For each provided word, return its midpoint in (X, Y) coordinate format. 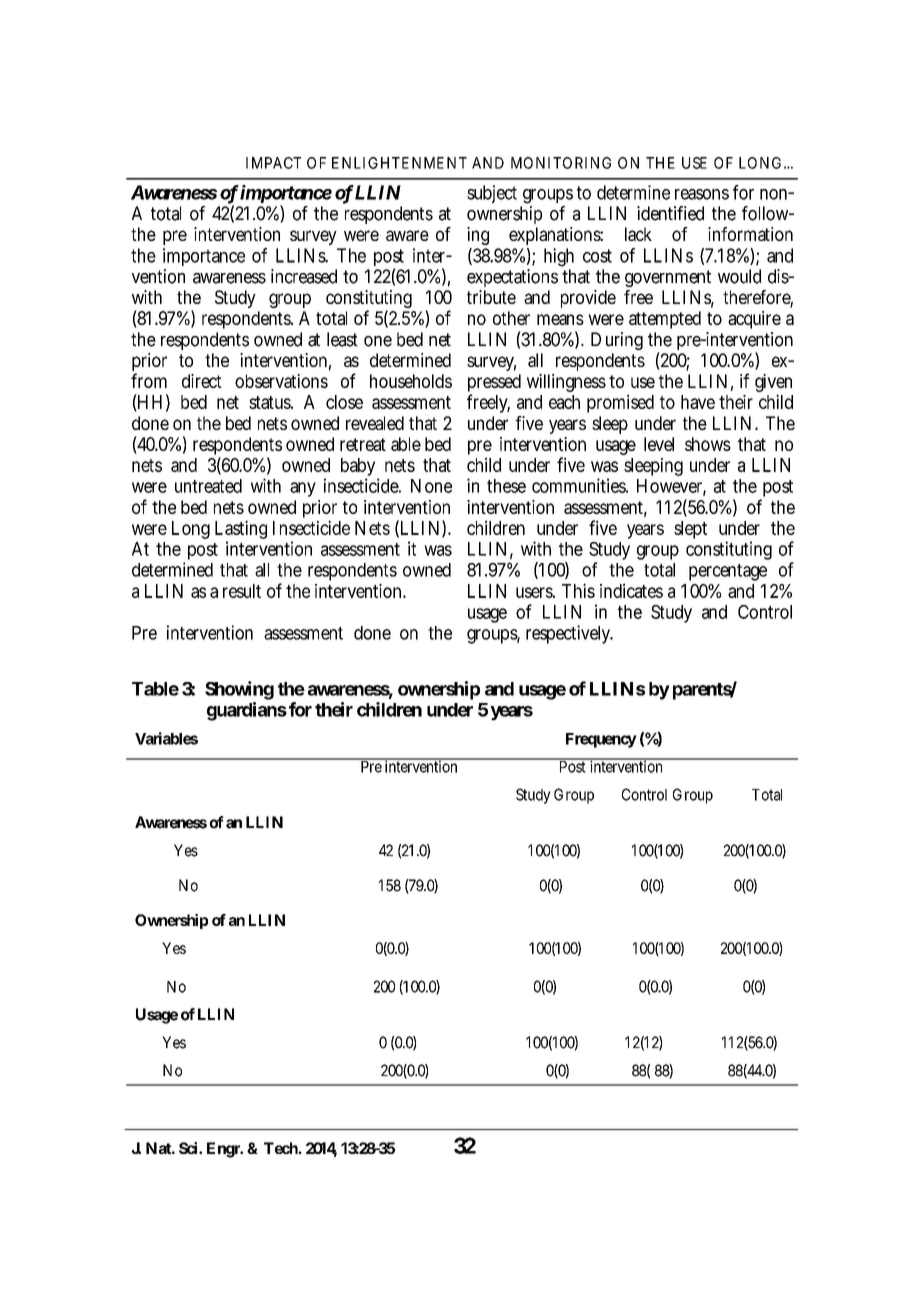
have (698, 402)
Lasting (241, 531)
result (242, 591)
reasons (702, 194)
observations (281, 381)
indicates (631, 590)
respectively (568, 634)
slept (690, 530)
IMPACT (273, 163)
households (411, 381)
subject (492, 194)
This (578, 590)
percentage (728, 572)
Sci (188, 1148)
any (303, 489)
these (506, 486)
